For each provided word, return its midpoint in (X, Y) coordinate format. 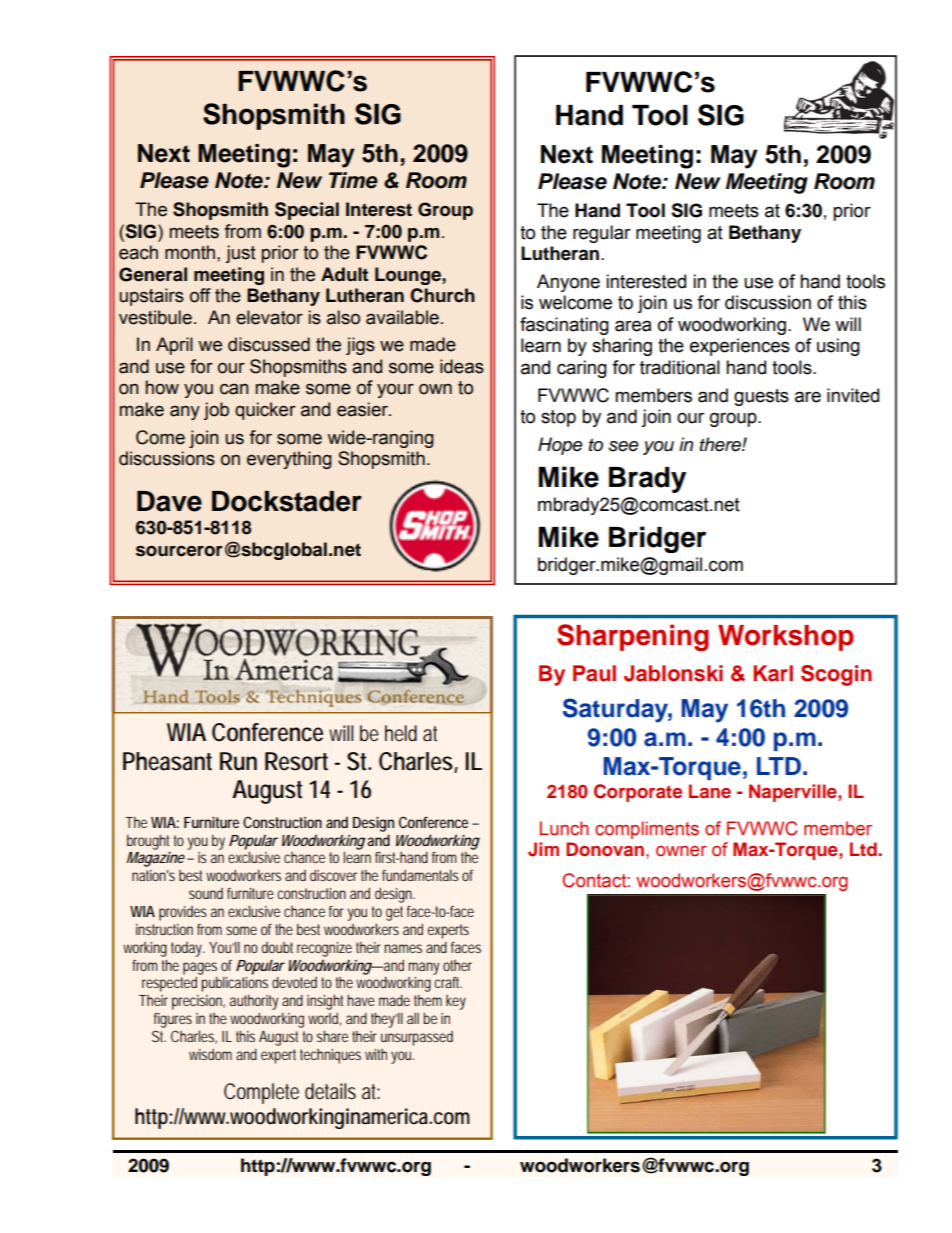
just (241, 254)
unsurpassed (417, 1038)
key (456, 1002)
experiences (740, 347)
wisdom (210, 1054)
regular (602, 234)
